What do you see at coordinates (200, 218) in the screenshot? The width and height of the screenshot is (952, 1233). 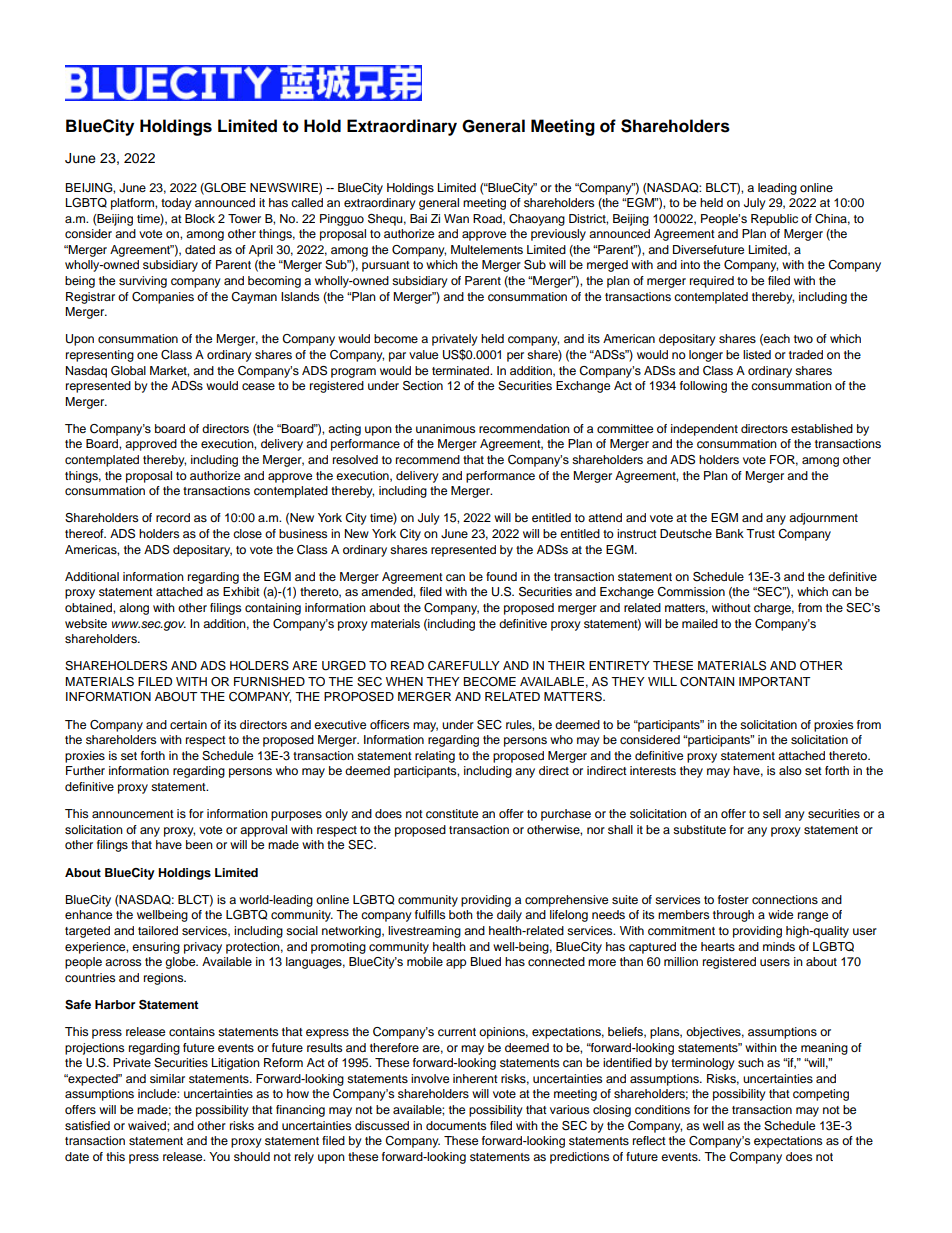 I see `Block` at bounding box center [200, 218].
